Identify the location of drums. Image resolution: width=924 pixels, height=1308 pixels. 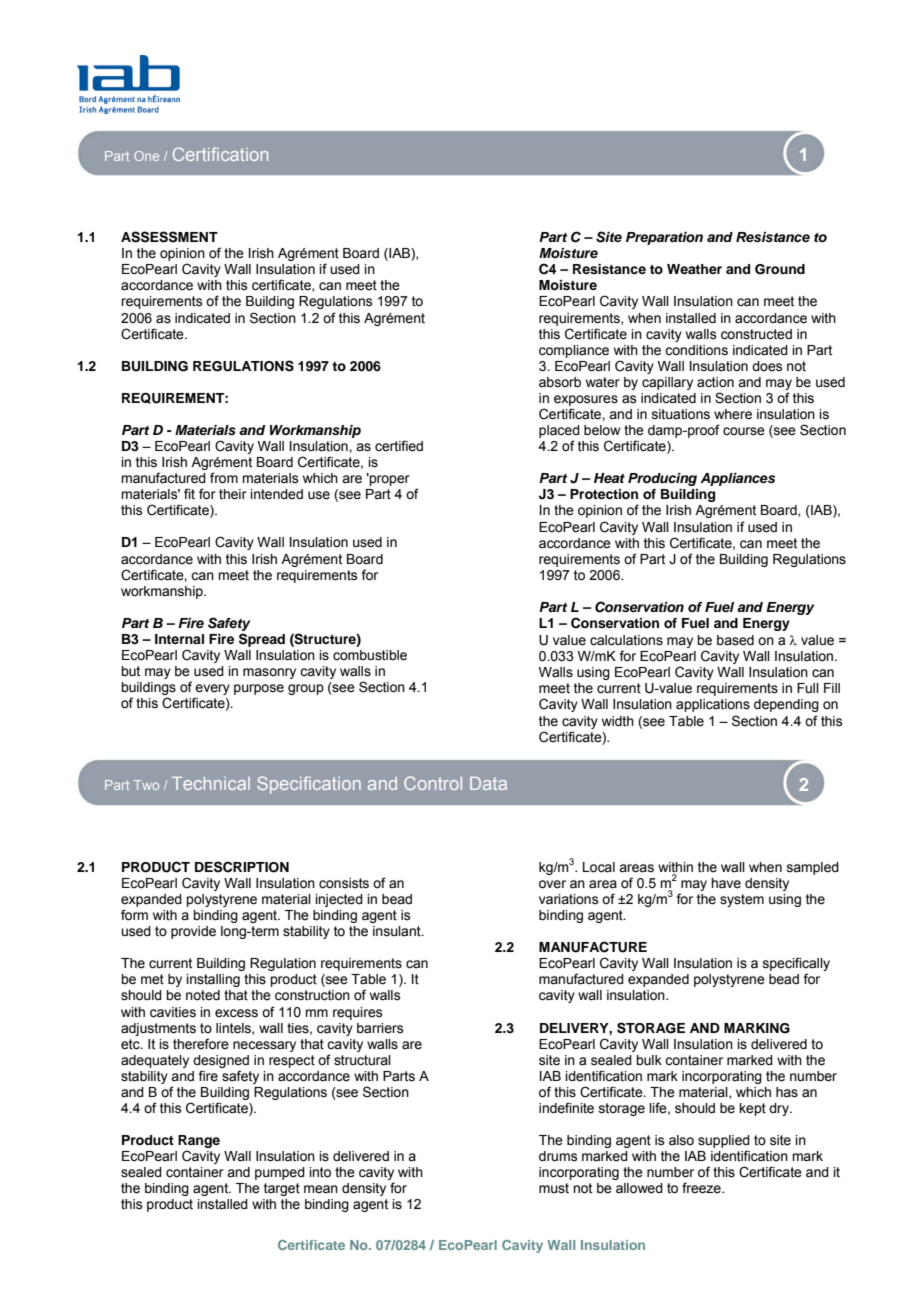
(558, 1156).
